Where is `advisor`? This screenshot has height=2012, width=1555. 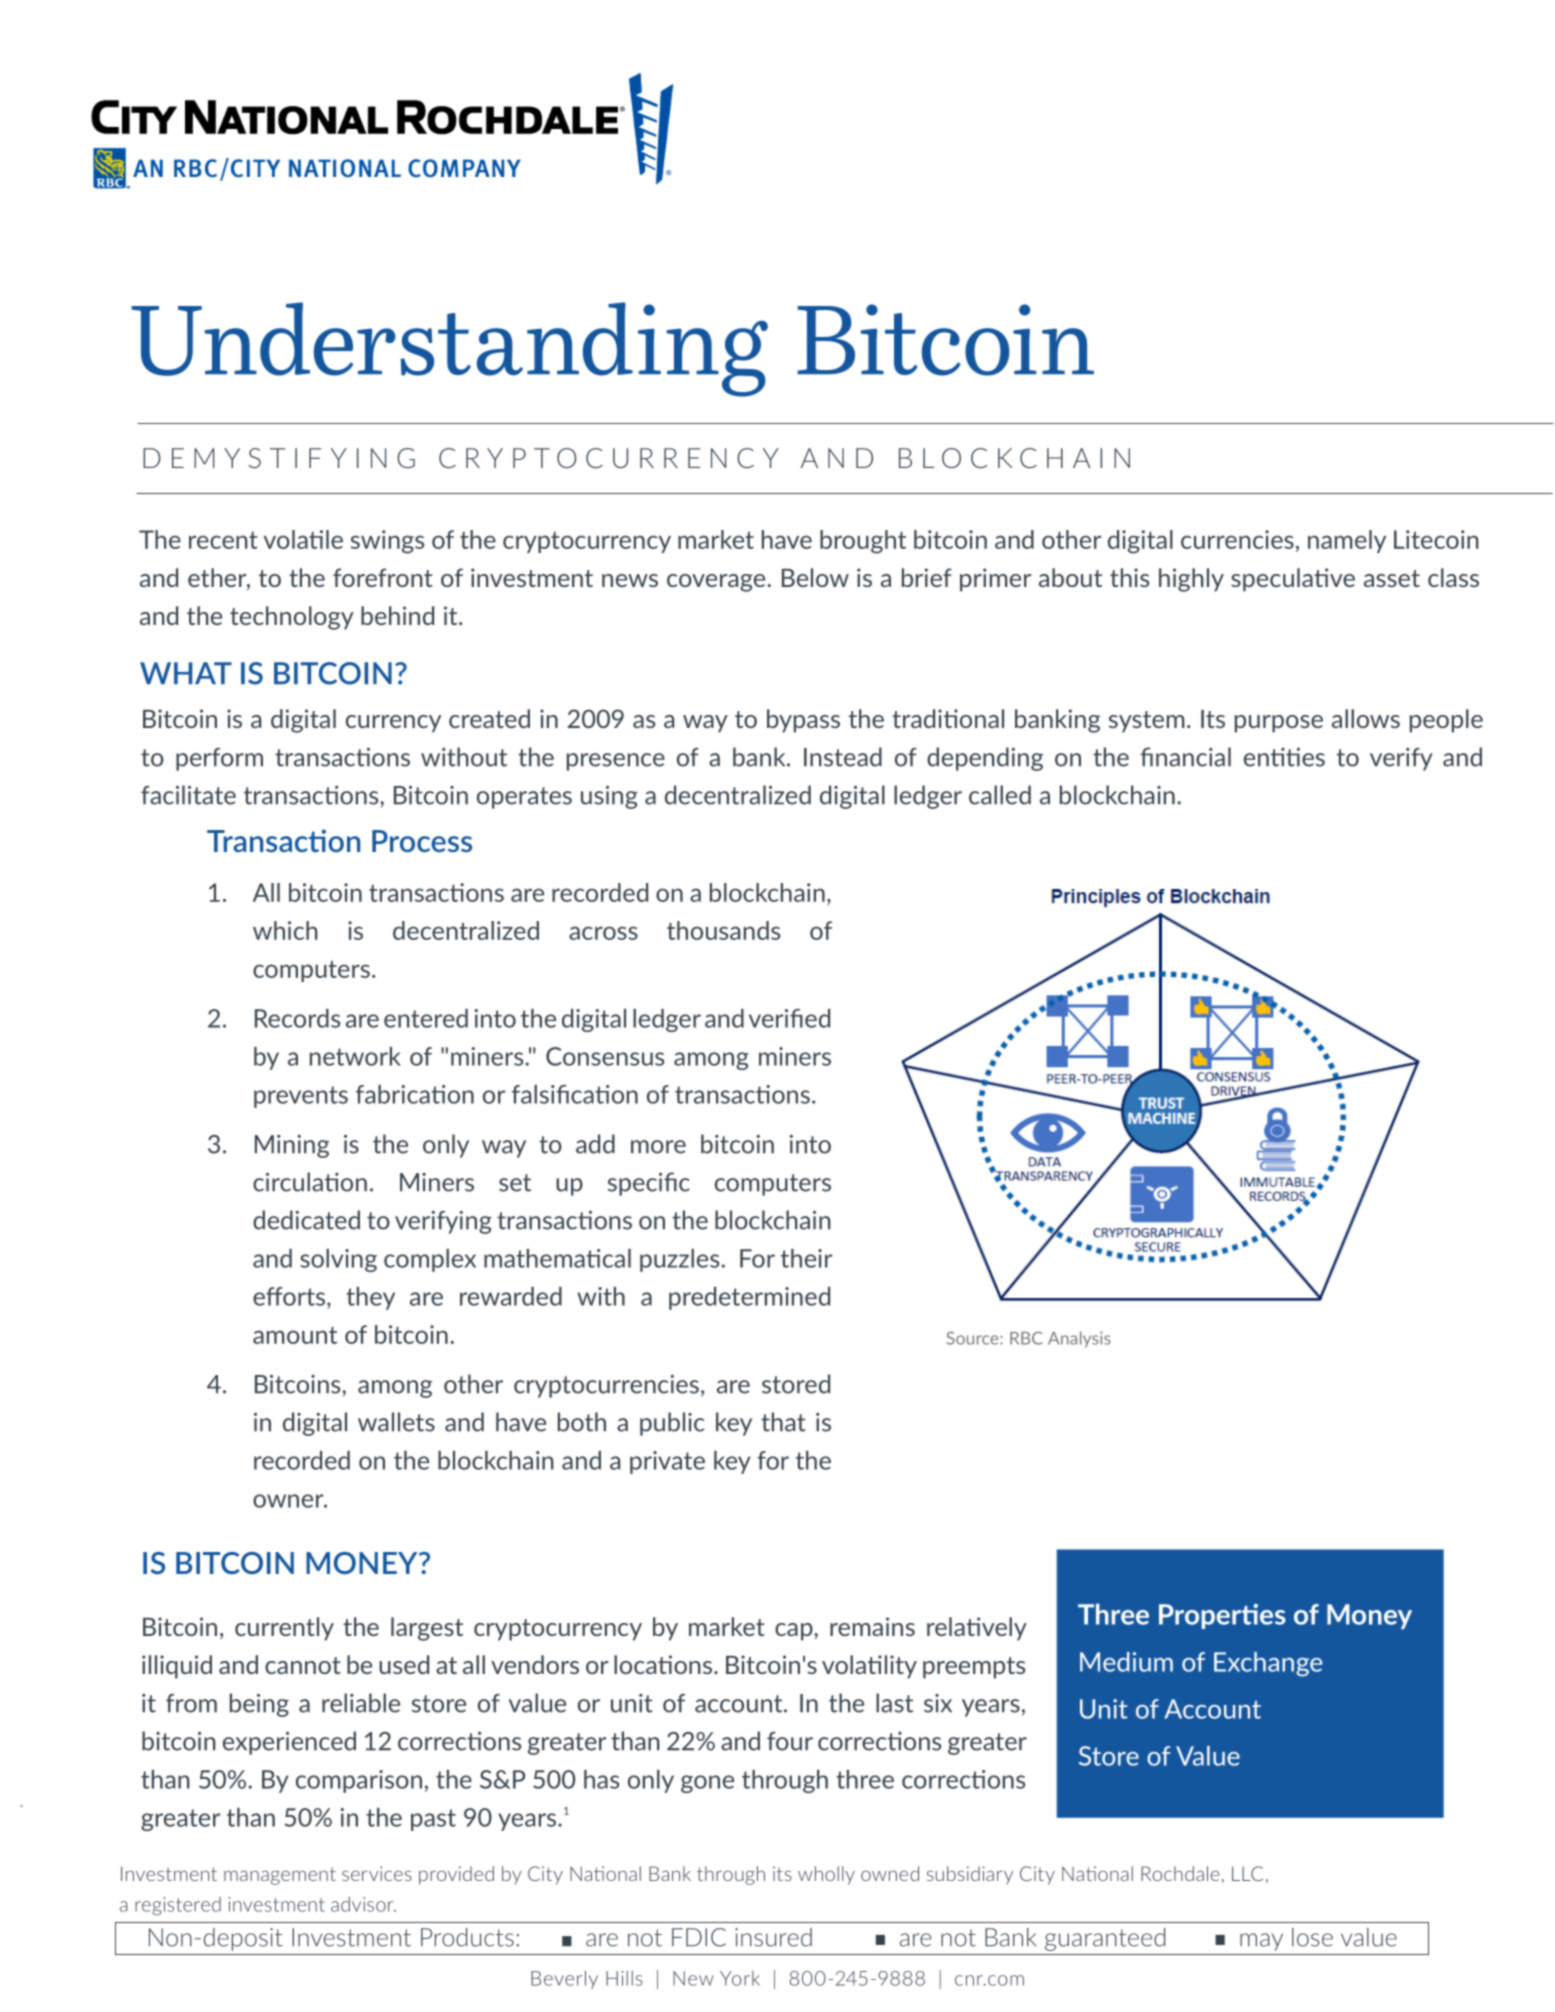
advisor is located at coordinates (363, 1904).
